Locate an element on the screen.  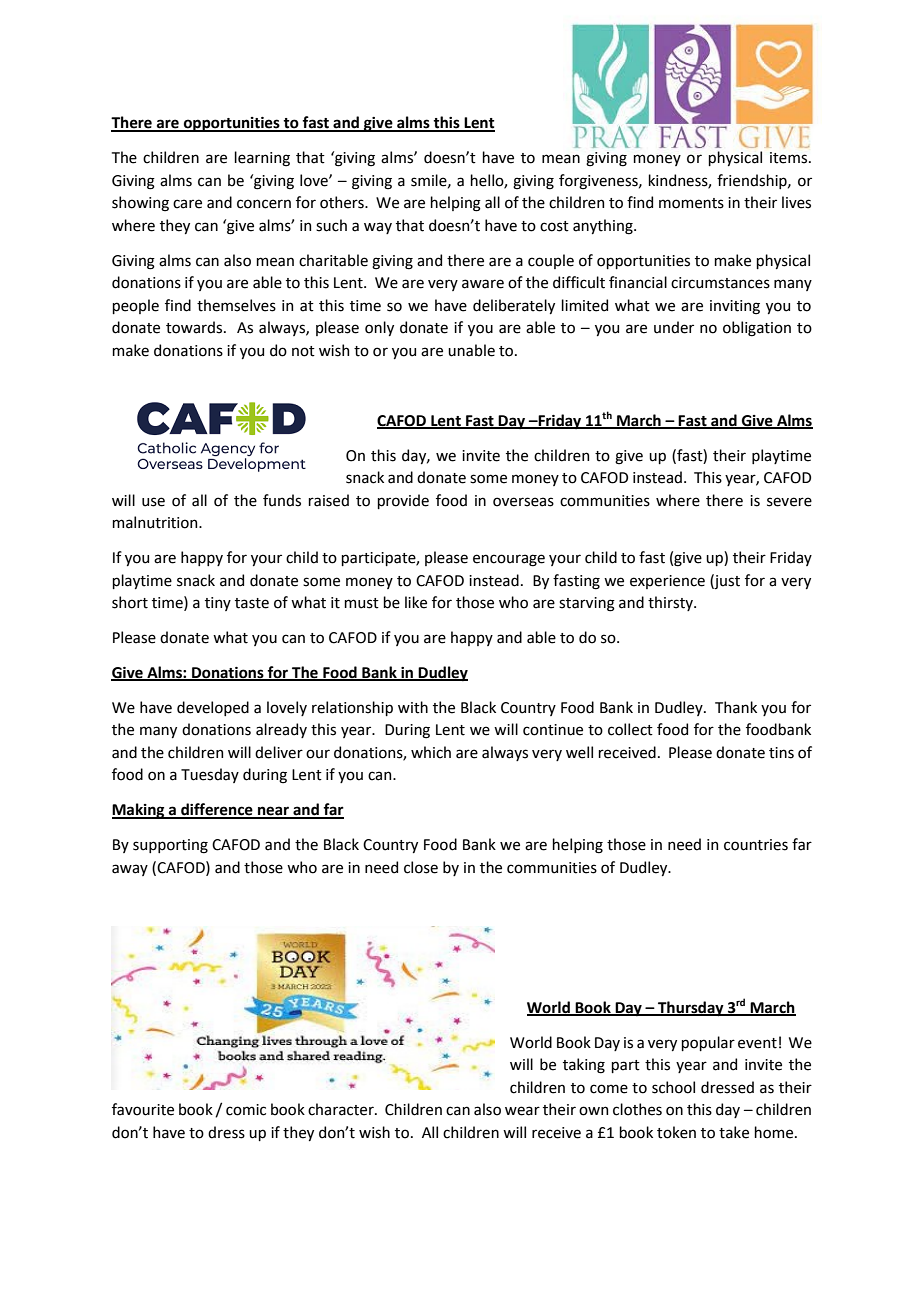
cost is located at coordinates (554, 226).
